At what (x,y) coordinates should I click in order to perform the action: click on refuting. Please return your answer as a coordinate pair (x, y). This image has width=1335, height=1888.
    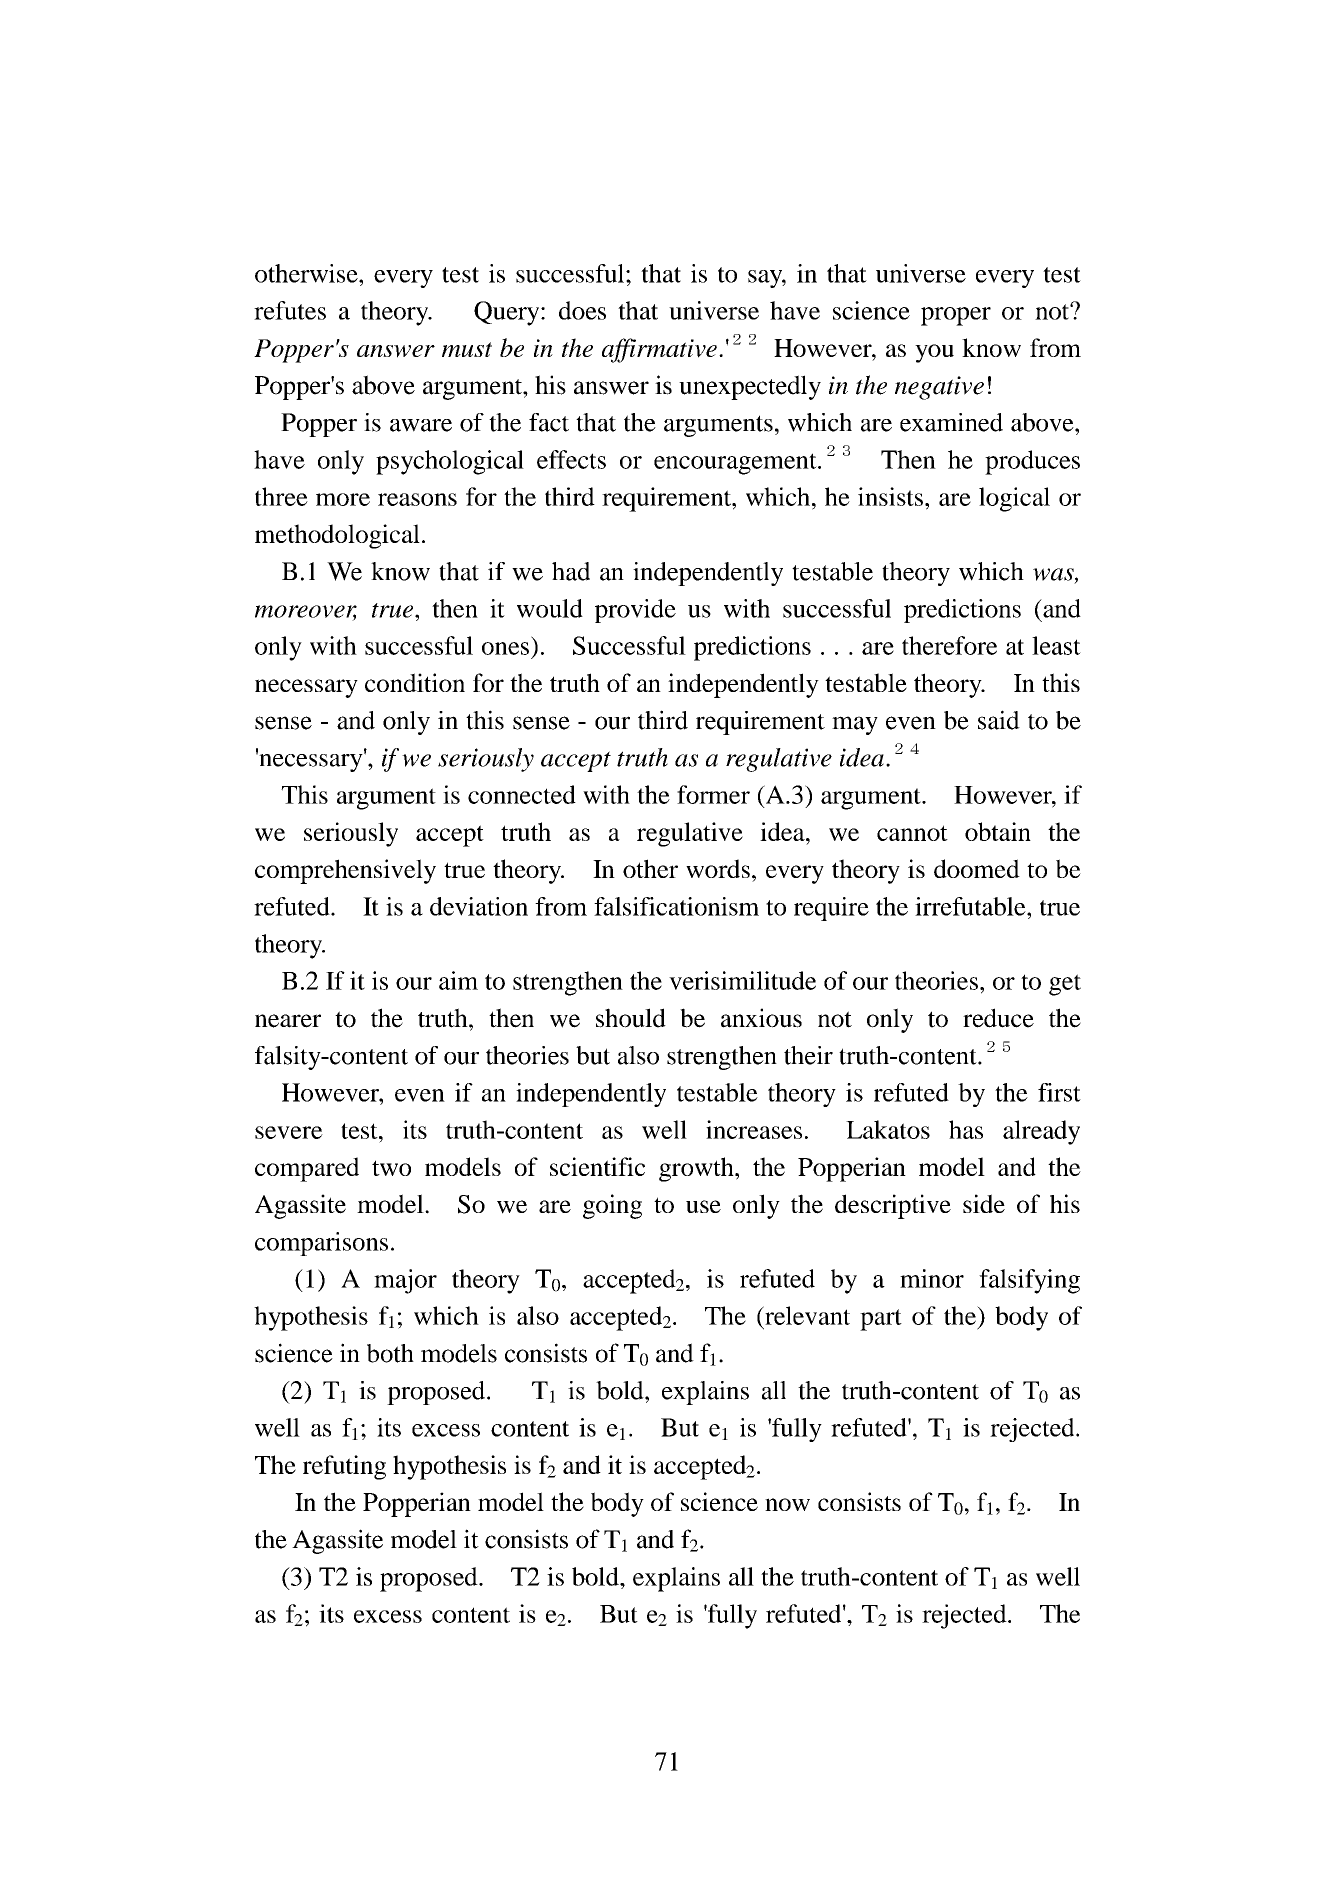
    Looking at the image, I should click on (344, 1467).
